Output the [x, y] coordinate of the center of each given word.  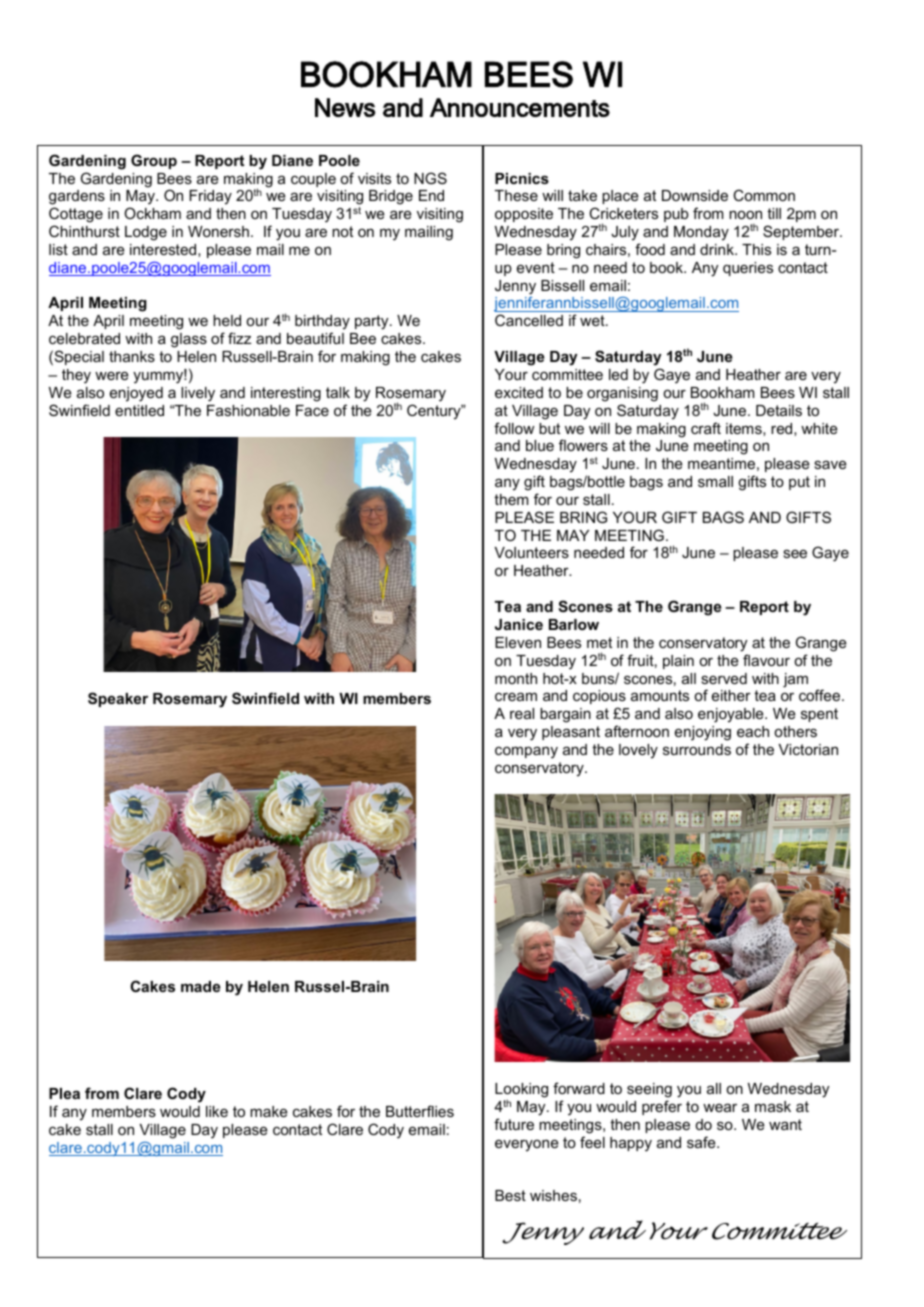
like [217, 1111]
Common [764, 195]
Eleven [518, 642]
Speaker [118, 699]
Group [154, 161]
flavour [766, 660]
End [431, 195]
